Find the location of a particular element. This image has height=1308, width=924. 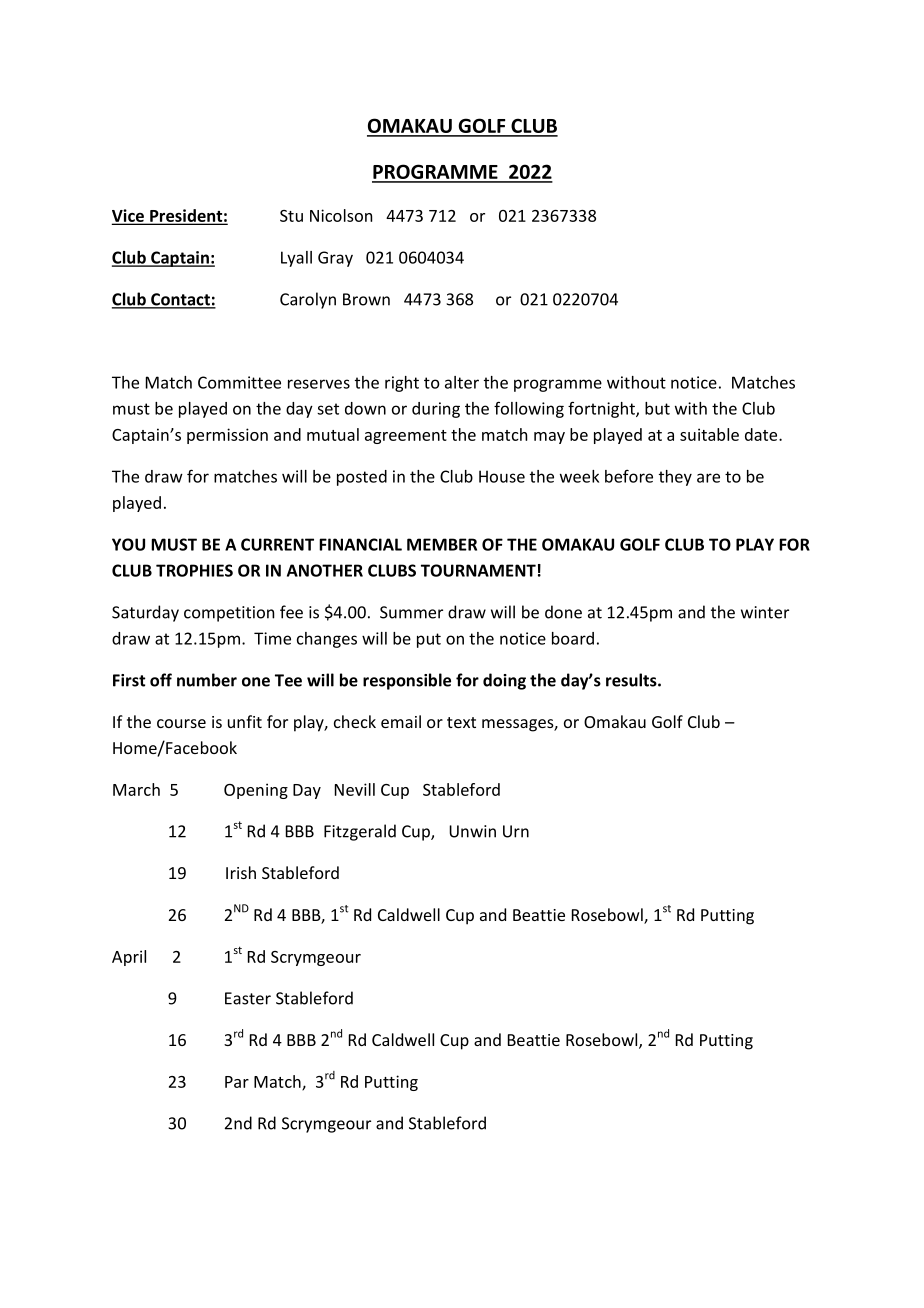

Par is located at coordinates (237, 1082).
